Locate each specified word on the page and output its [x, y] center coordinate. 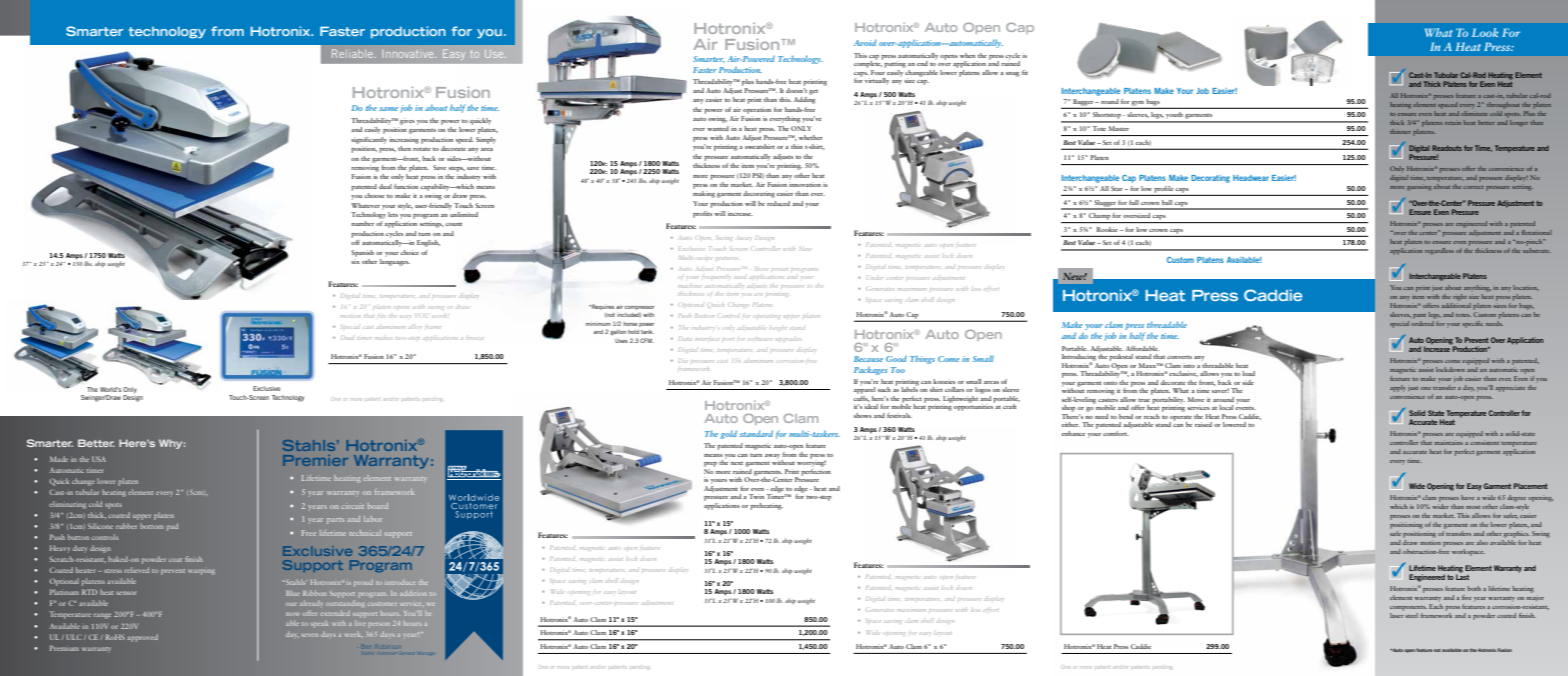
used [740, 278]
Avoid [865, 42]
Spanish [362, 253]
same [388, 109]
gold [728, 434]
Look [1485, 32]
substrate [1537, 249]
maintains [1449, 441]
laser [1397, 614]
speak [320, 625]
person [379, 624]
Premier [315, 460]
